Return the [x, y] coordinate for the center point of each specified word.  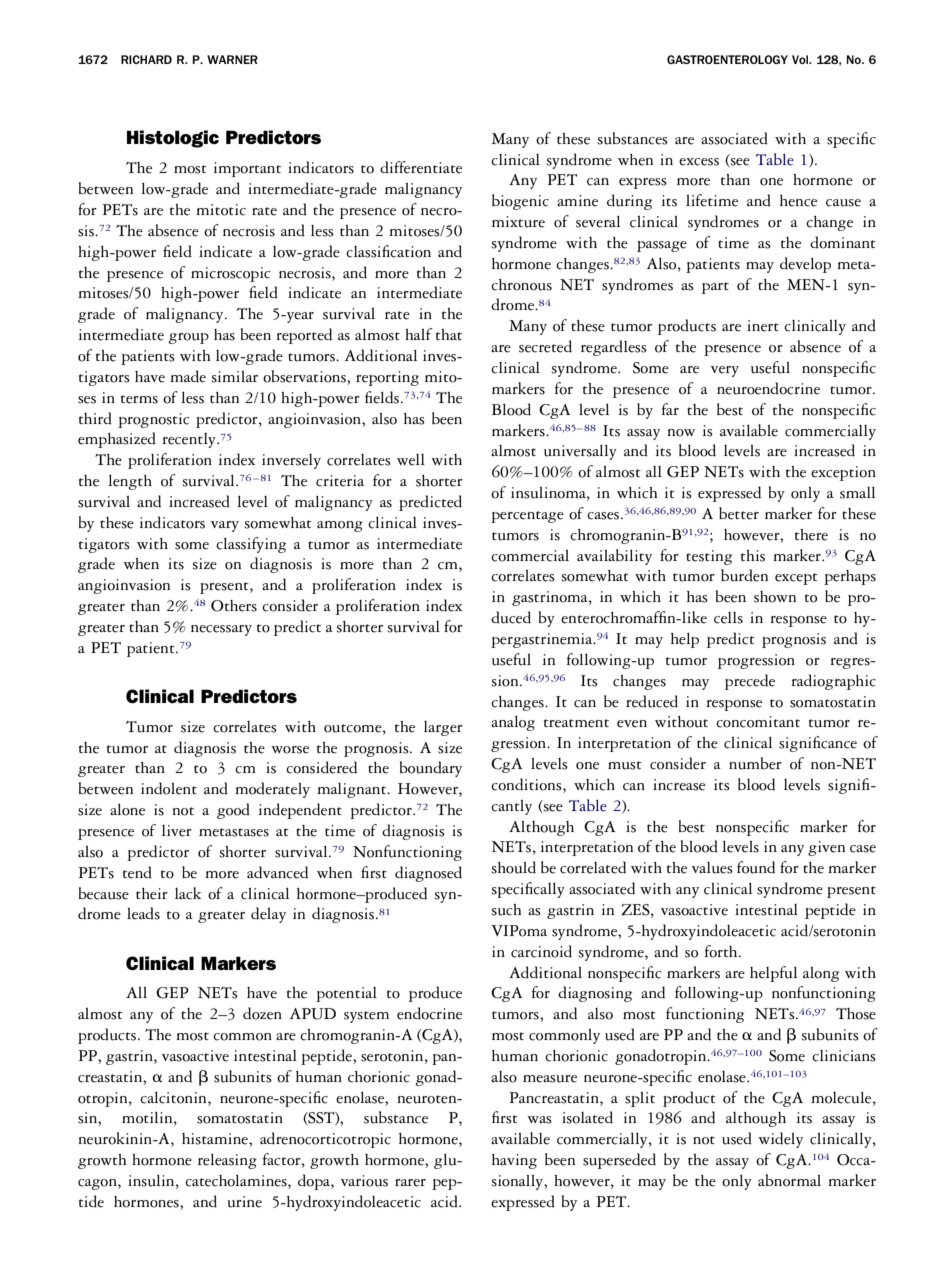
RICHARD [146, 59]
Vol [801, 59]
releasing [227, 1161]
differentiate [421, 167]
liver [177, 831]
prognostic [153, 420]
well [411, 460]
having [514, 1161]
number [755, 763]
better [739, 513]
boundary [431, 769]
